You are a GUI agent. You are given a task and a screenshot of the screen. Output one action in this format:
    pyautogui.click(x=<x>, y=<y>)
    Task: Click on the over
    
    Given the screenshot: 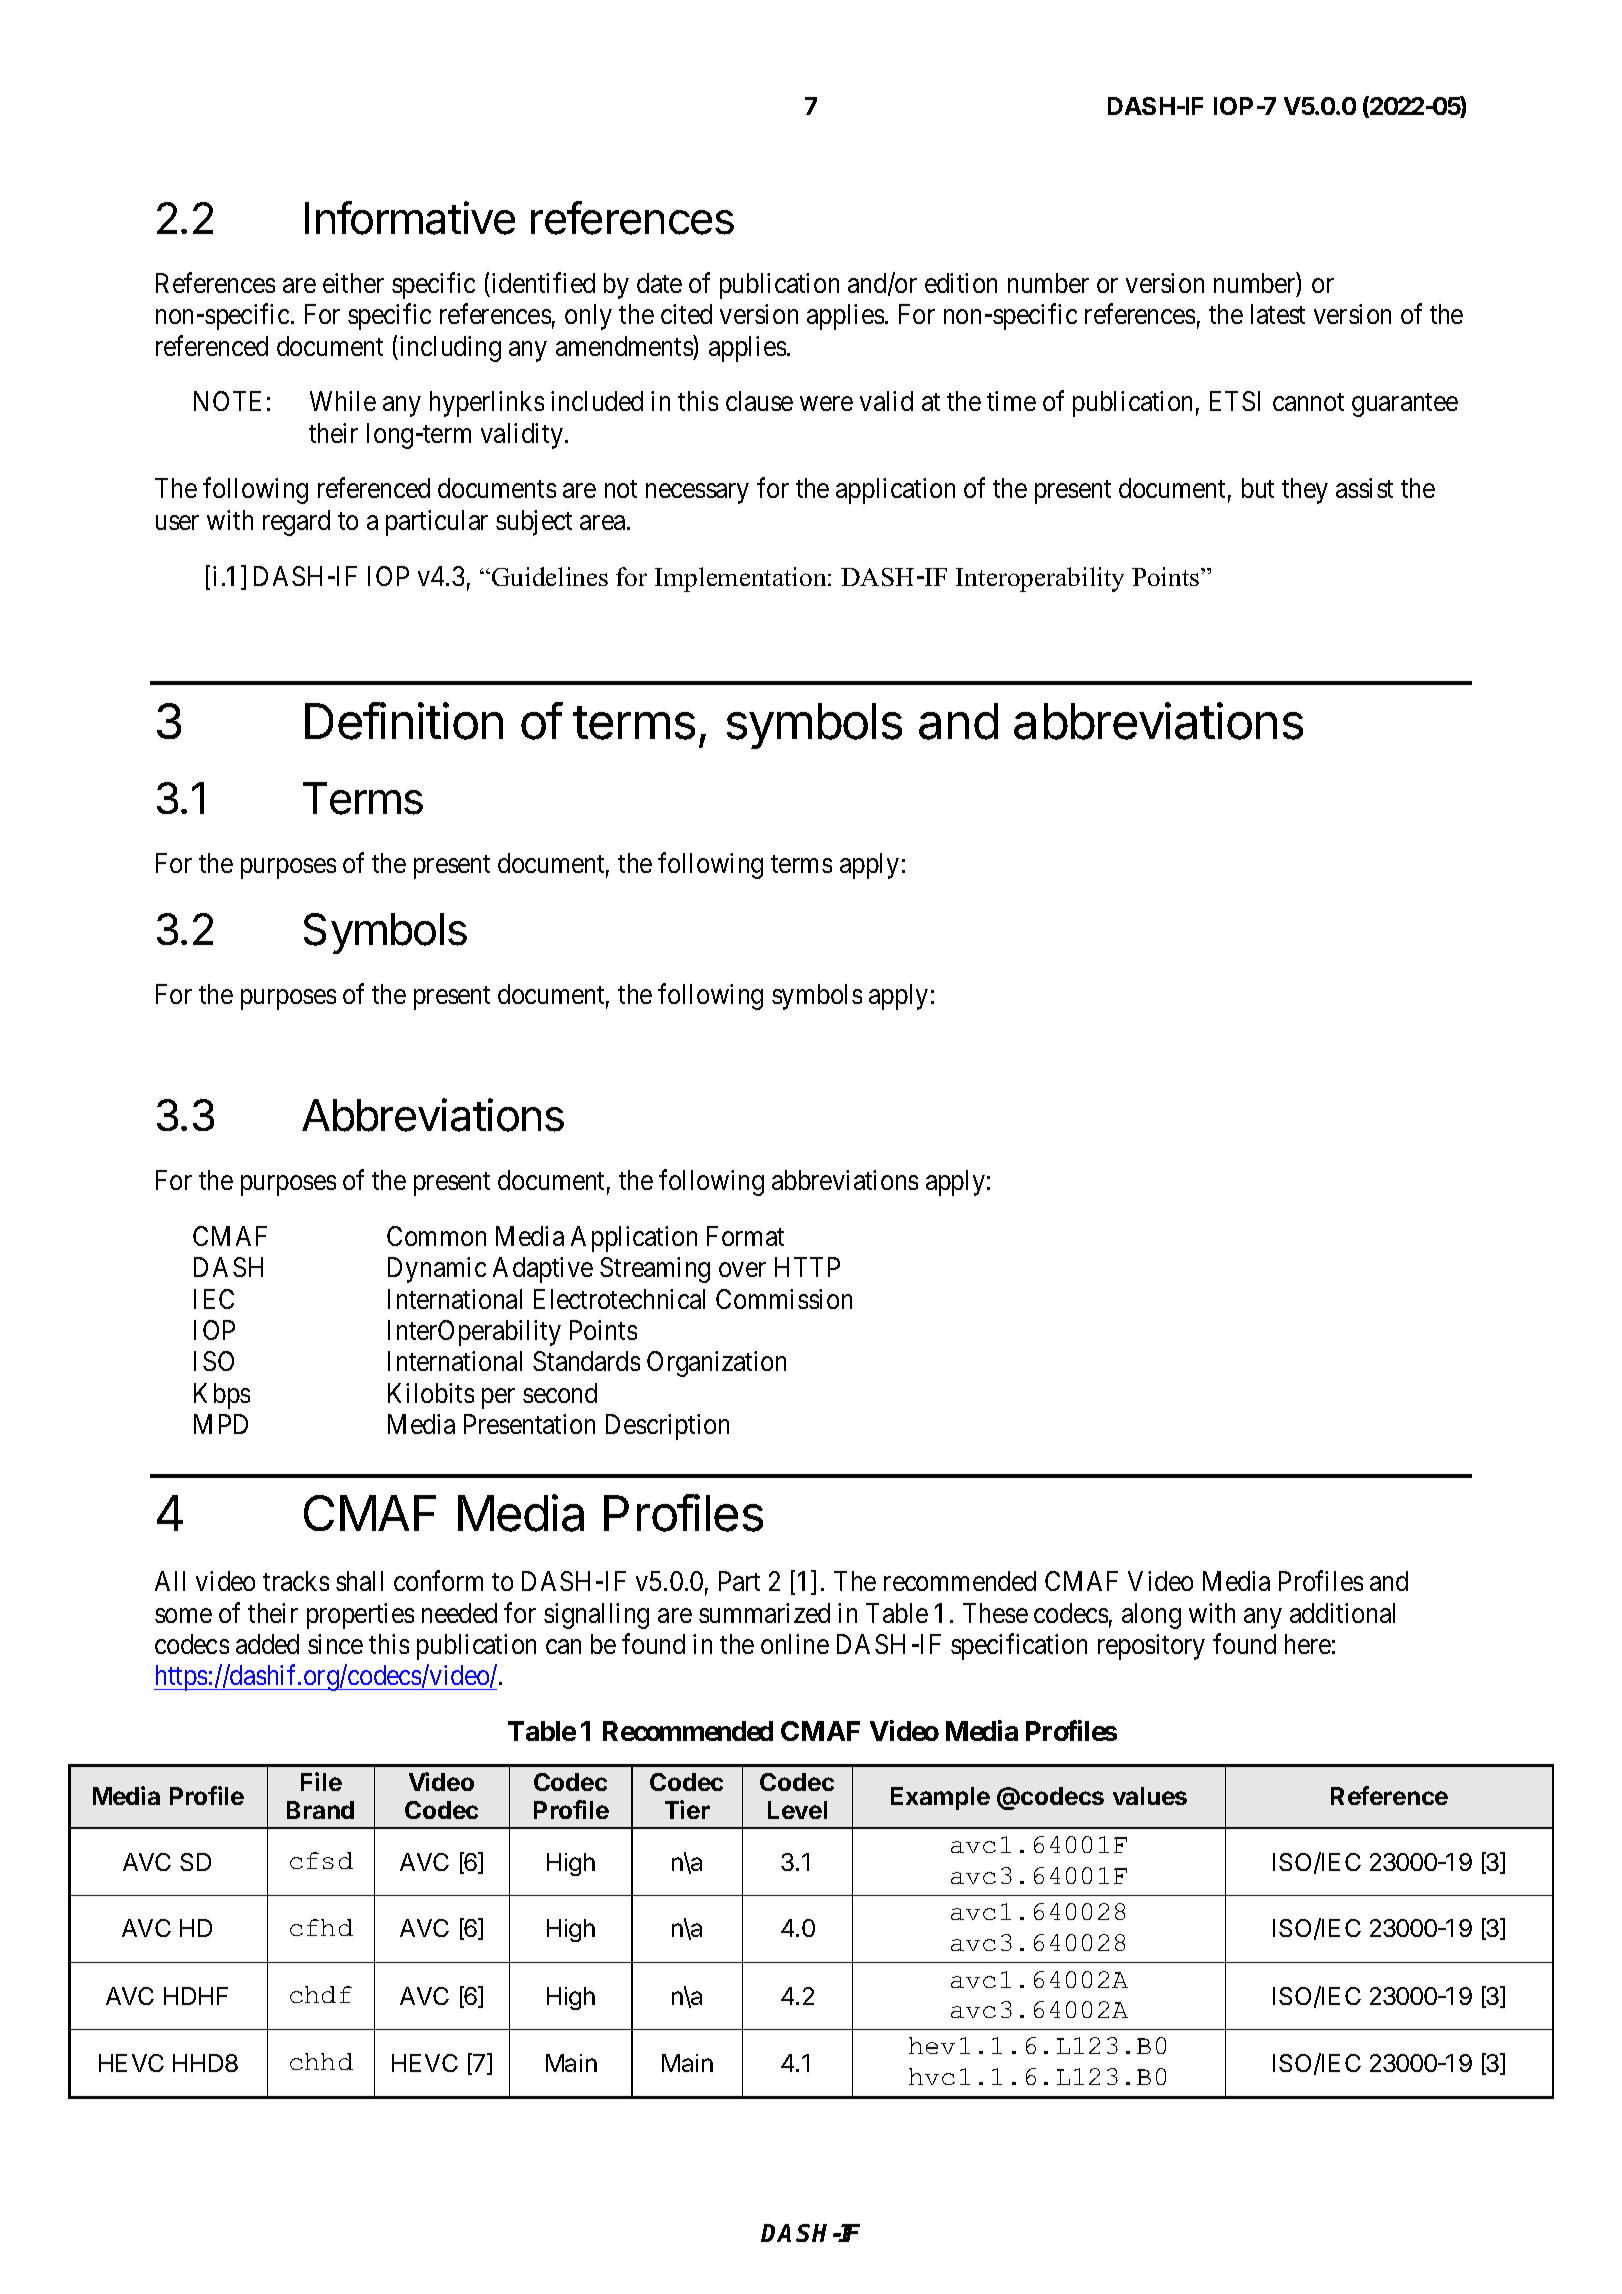 What is the action you would take?
    pyautogui.click(x=742, y=1270)
